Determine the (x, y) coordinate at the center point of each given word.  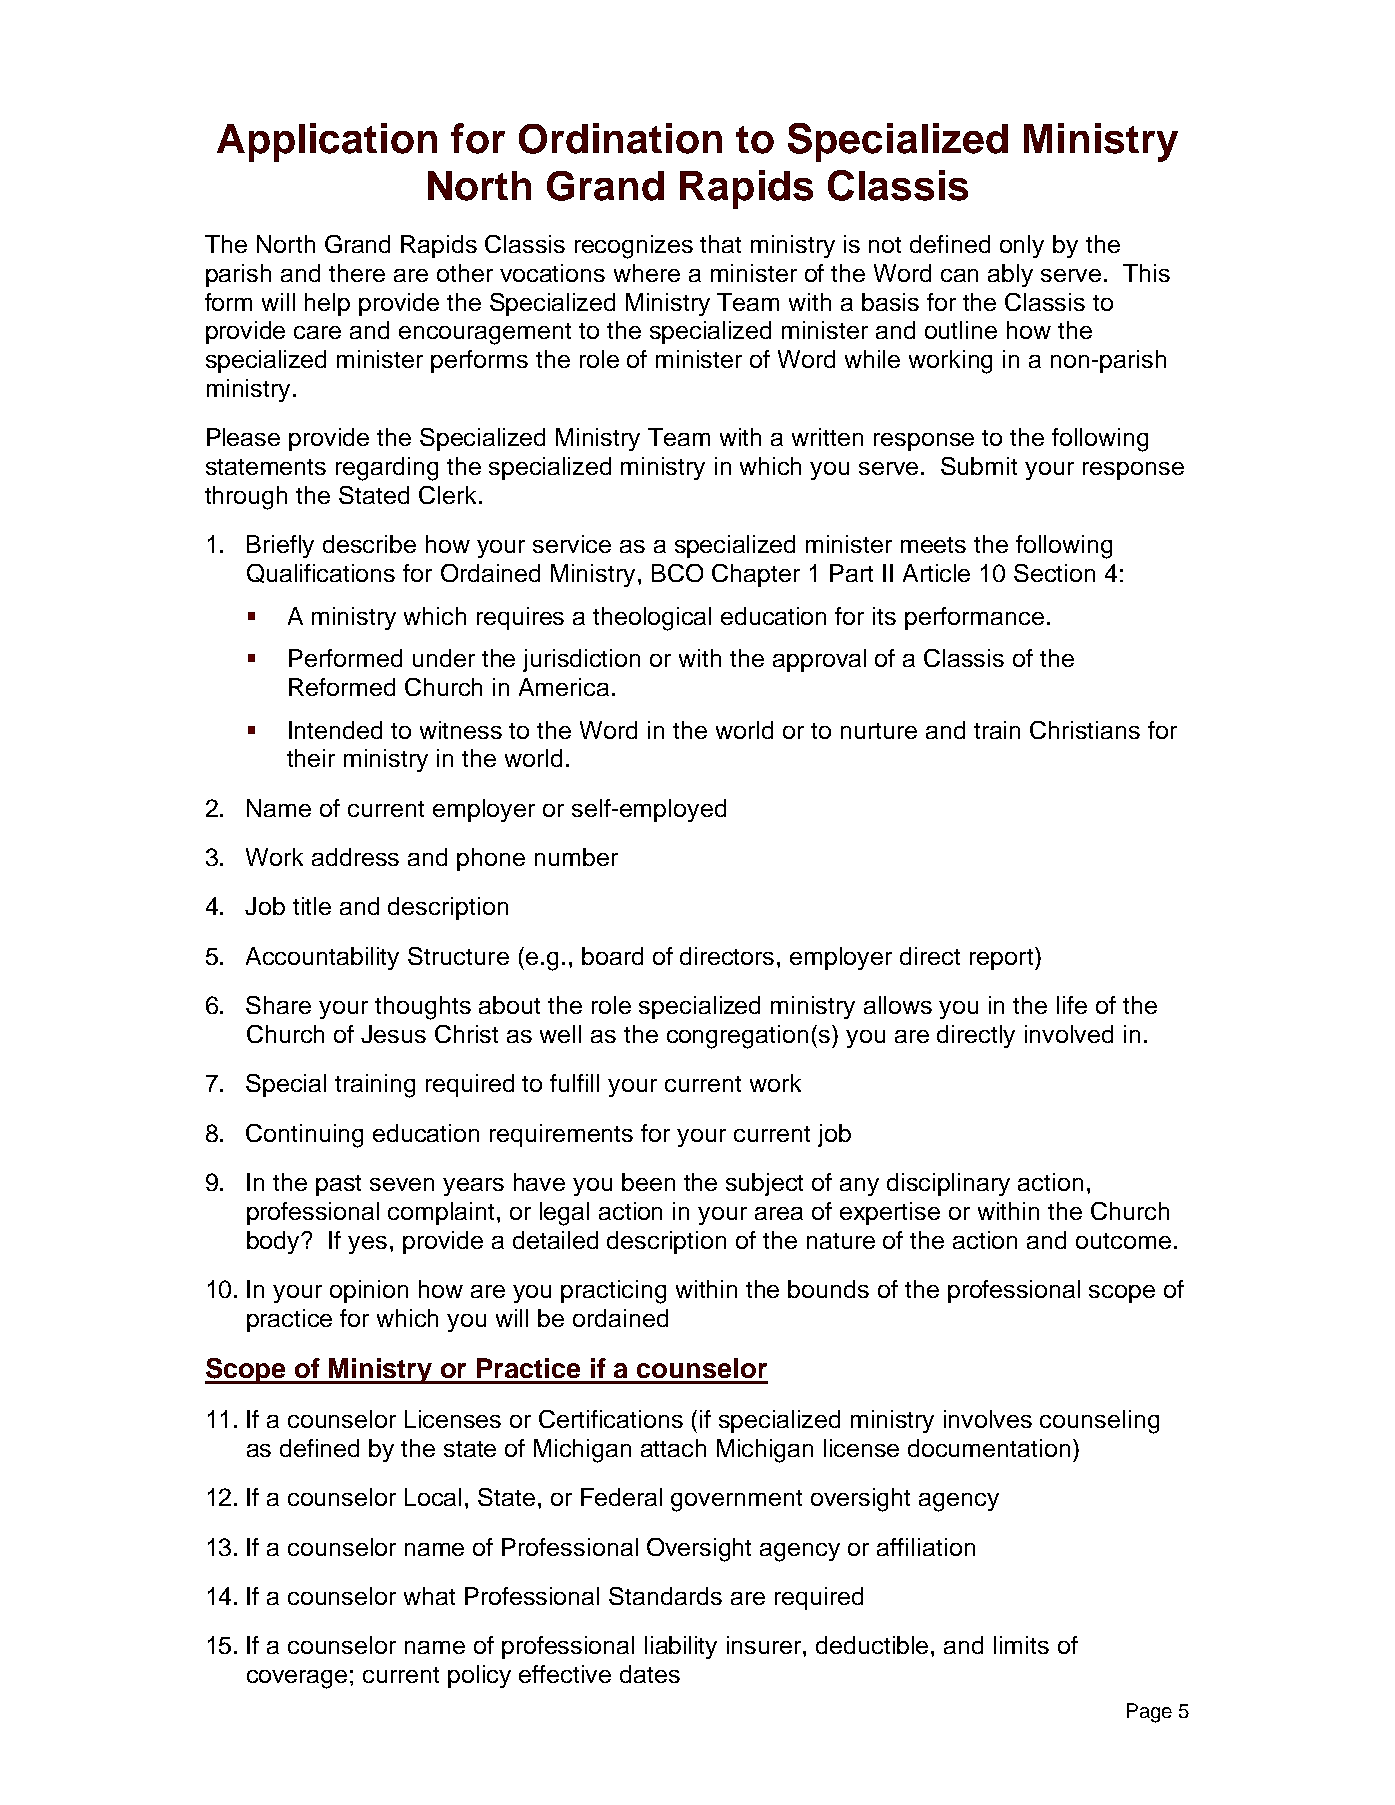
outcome (1123, 1241)
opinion (369, 1291)
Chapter (756, 575)
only (1022, 246)
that (720, 244)
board (612, 956)
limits (1021, 1645)
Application (327, 142)
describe (369, 544)
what (429, 1596)
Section (1054, 573)
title (312, 906)
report (1003, 958)
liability (681, 1647)
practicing (613, 1292)
